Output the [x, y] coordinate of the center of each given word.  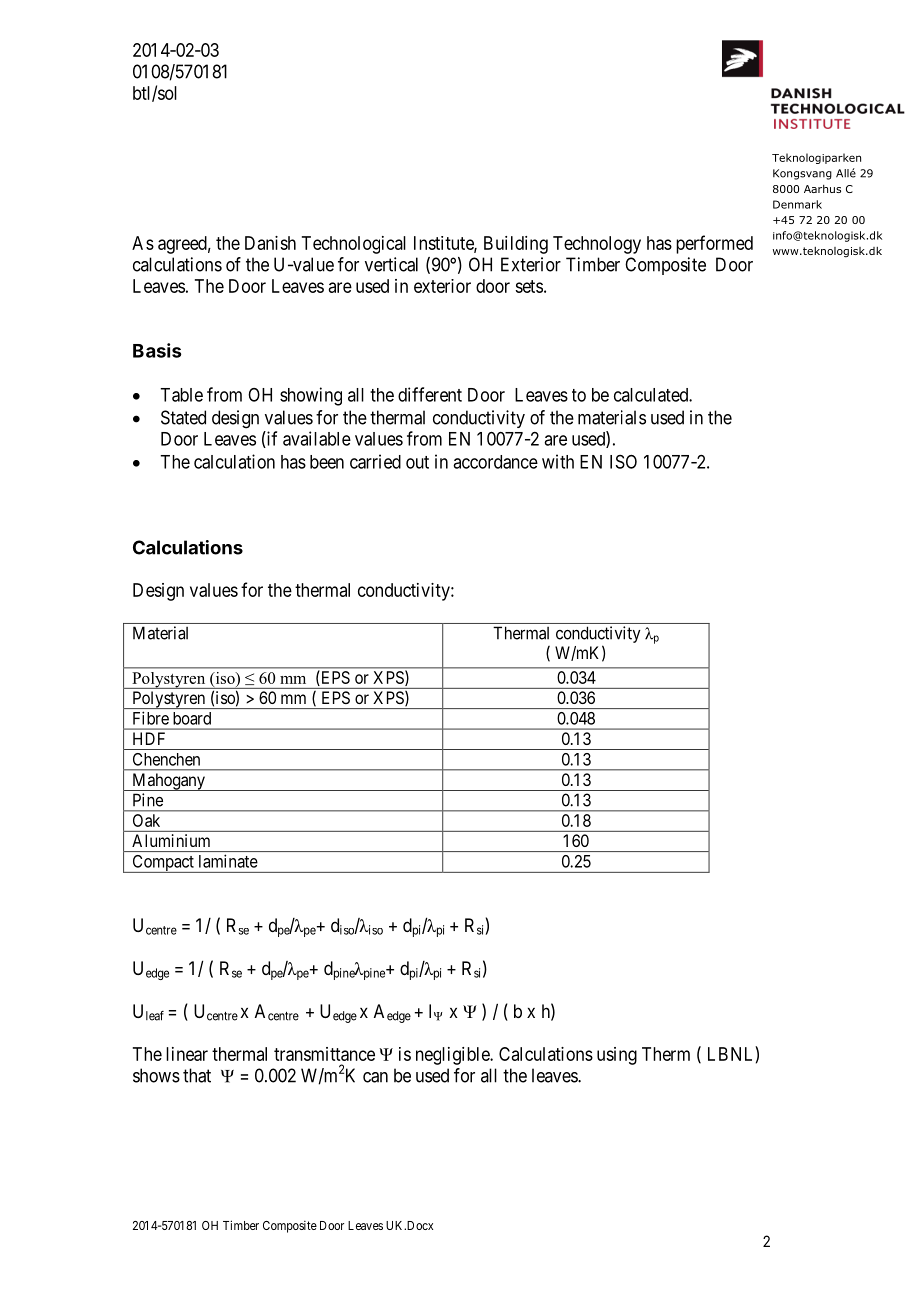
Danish [270, 243]
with [558, 461]
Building [516, 245]
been [327, 462]
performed [714, 244]
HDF [149, 738]
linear [187, 1054]
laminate [228, 861]
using [617, 1056]
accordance [495, 462]
